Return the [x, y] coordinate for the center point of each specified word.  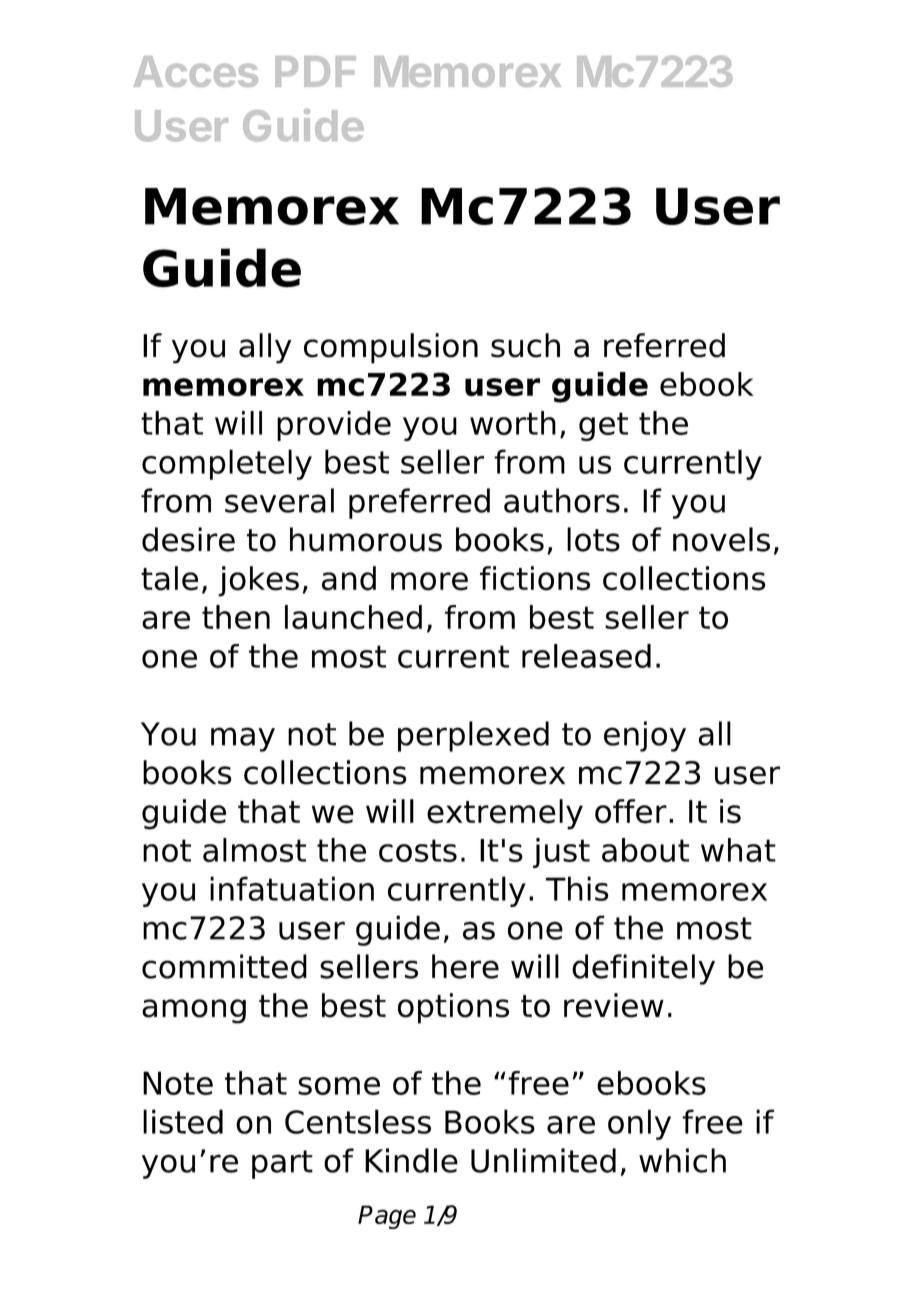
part [282, 1164]
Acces [196, 71]
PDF [315, 71]
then [236, 617]
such [525, 345]
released [586, 656]
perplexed [473, 736]
